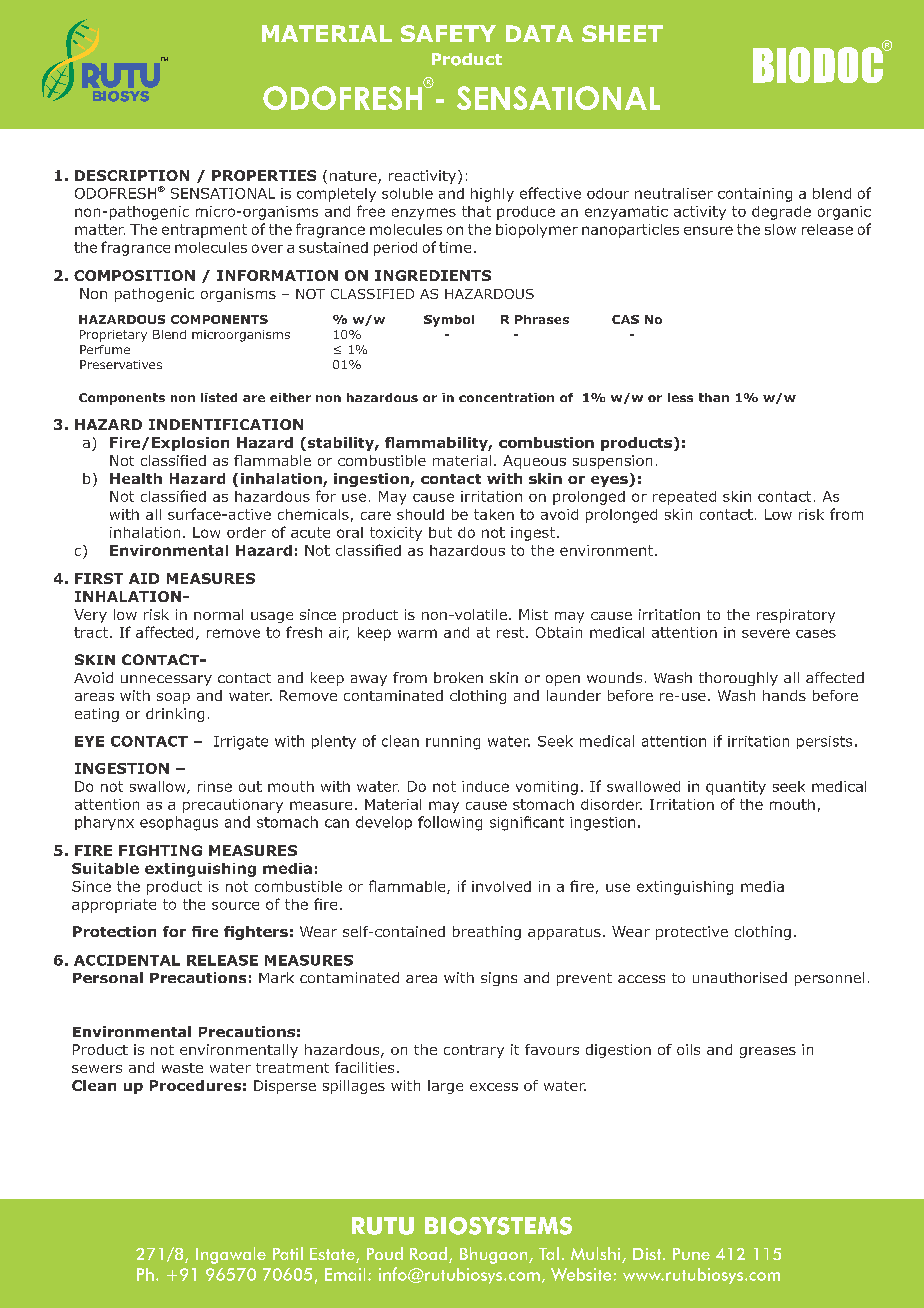  What do you see at coordinates (622, 33) in the screenshot?
I see `SHEET` at bounding box center [622, 33].
